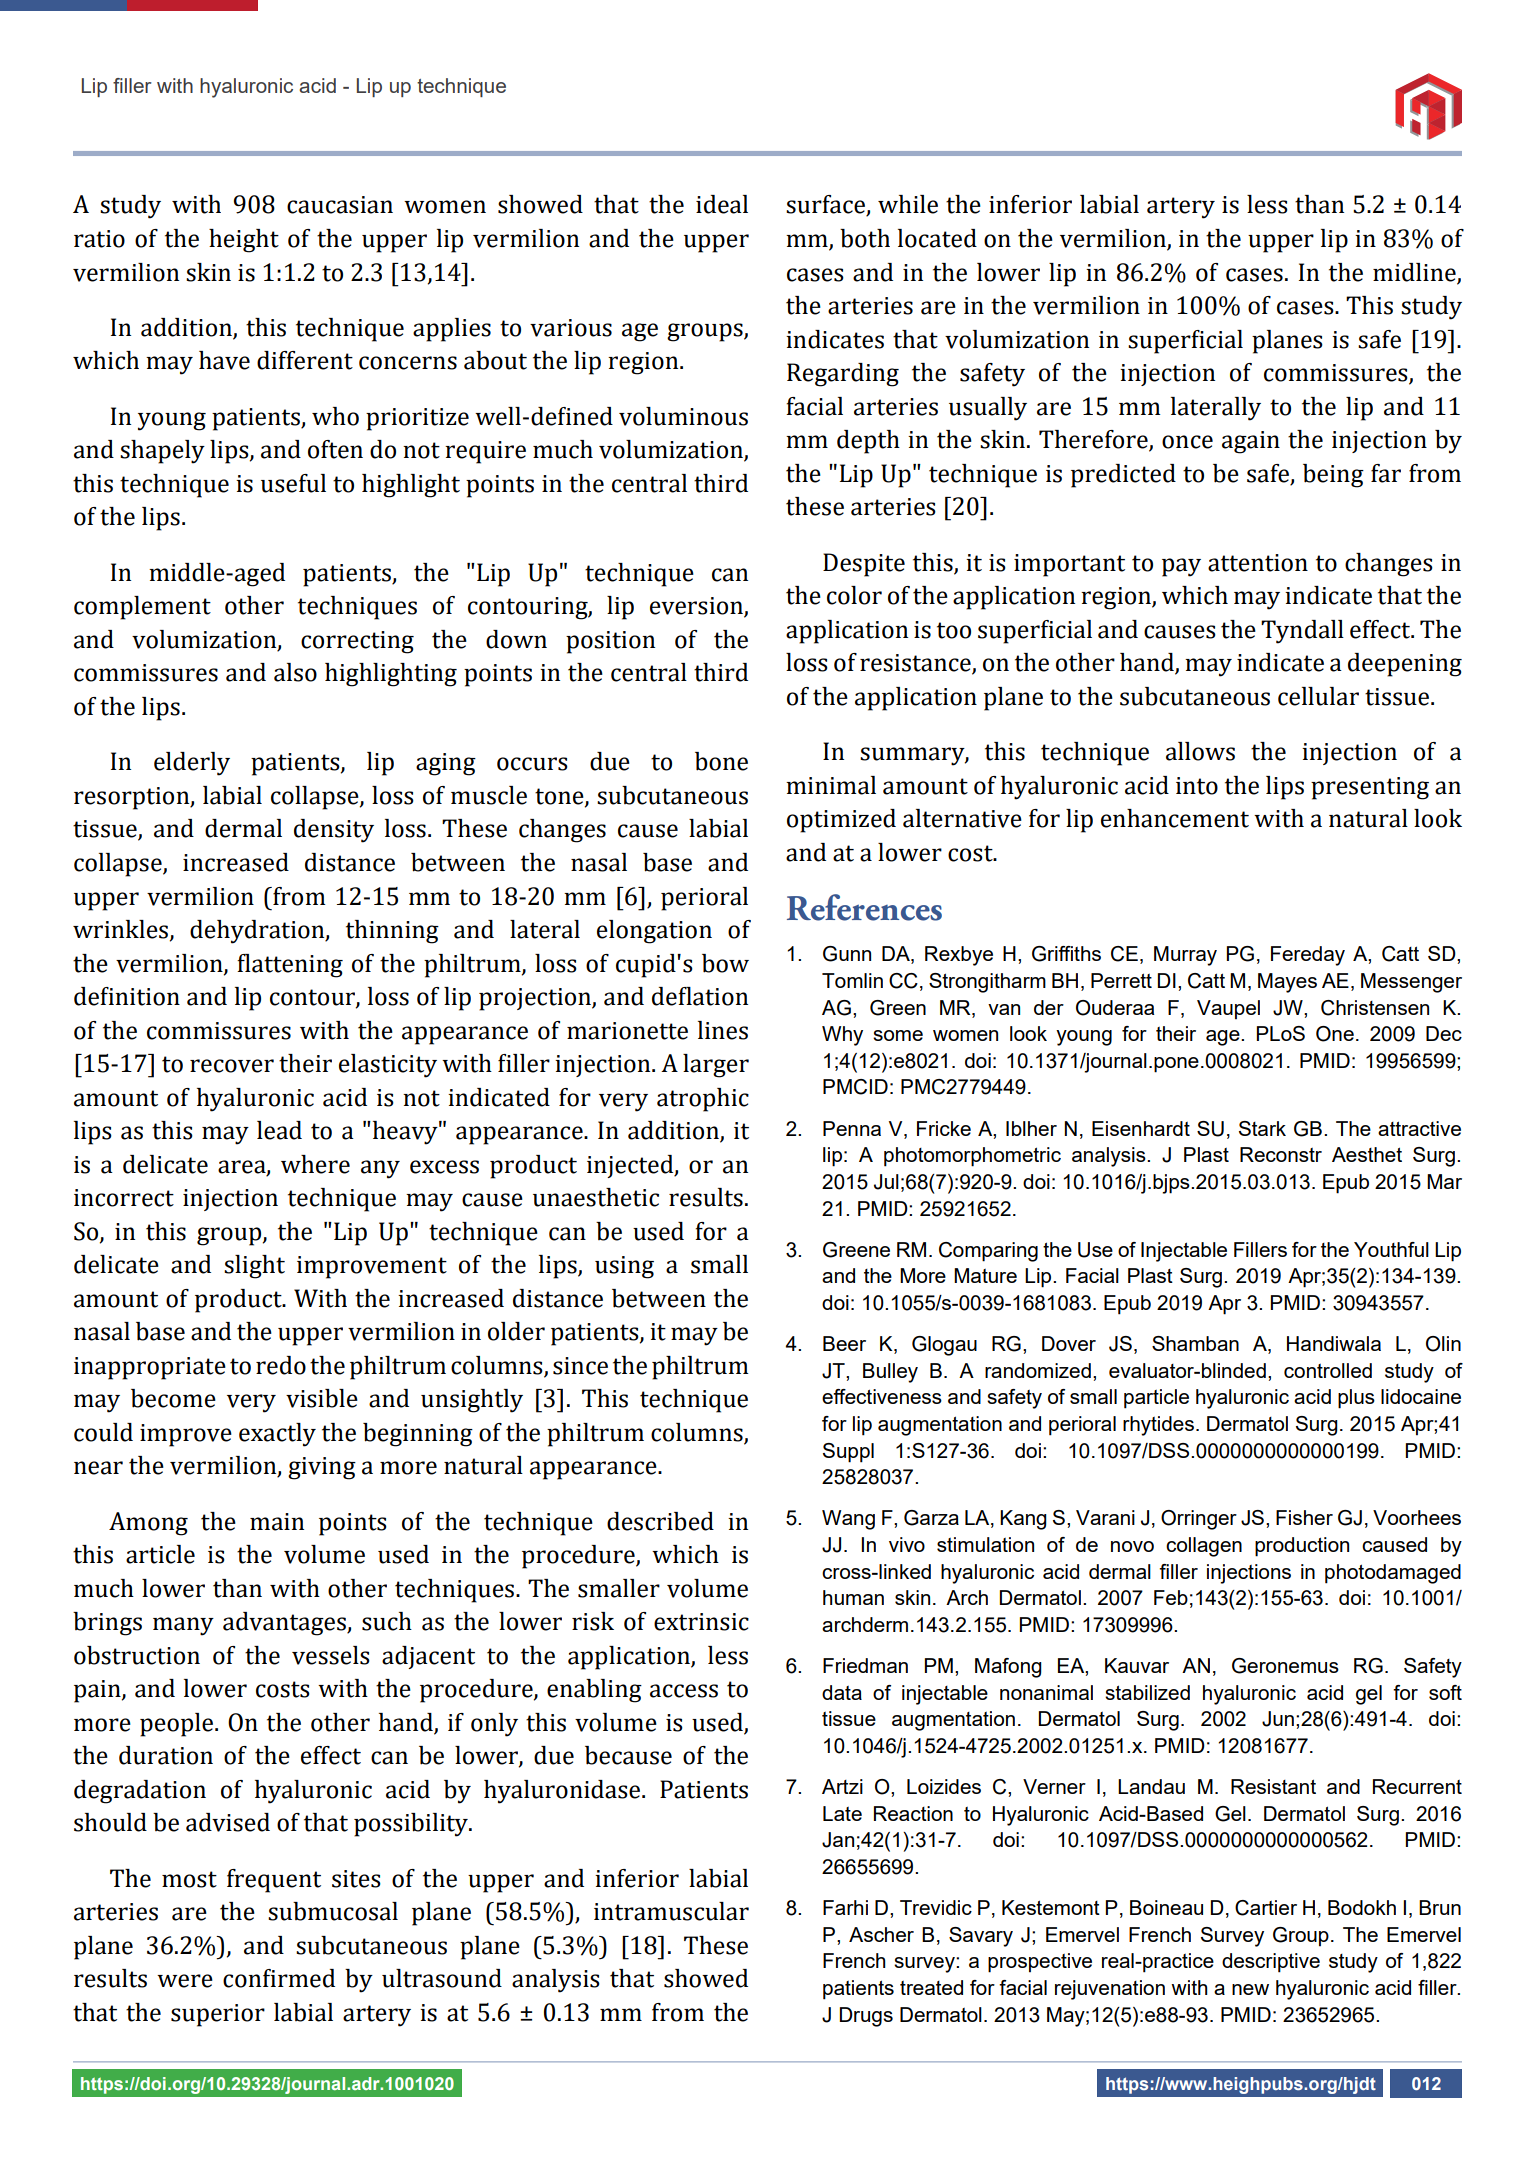  I want to click on were, so click(185, 1981).
